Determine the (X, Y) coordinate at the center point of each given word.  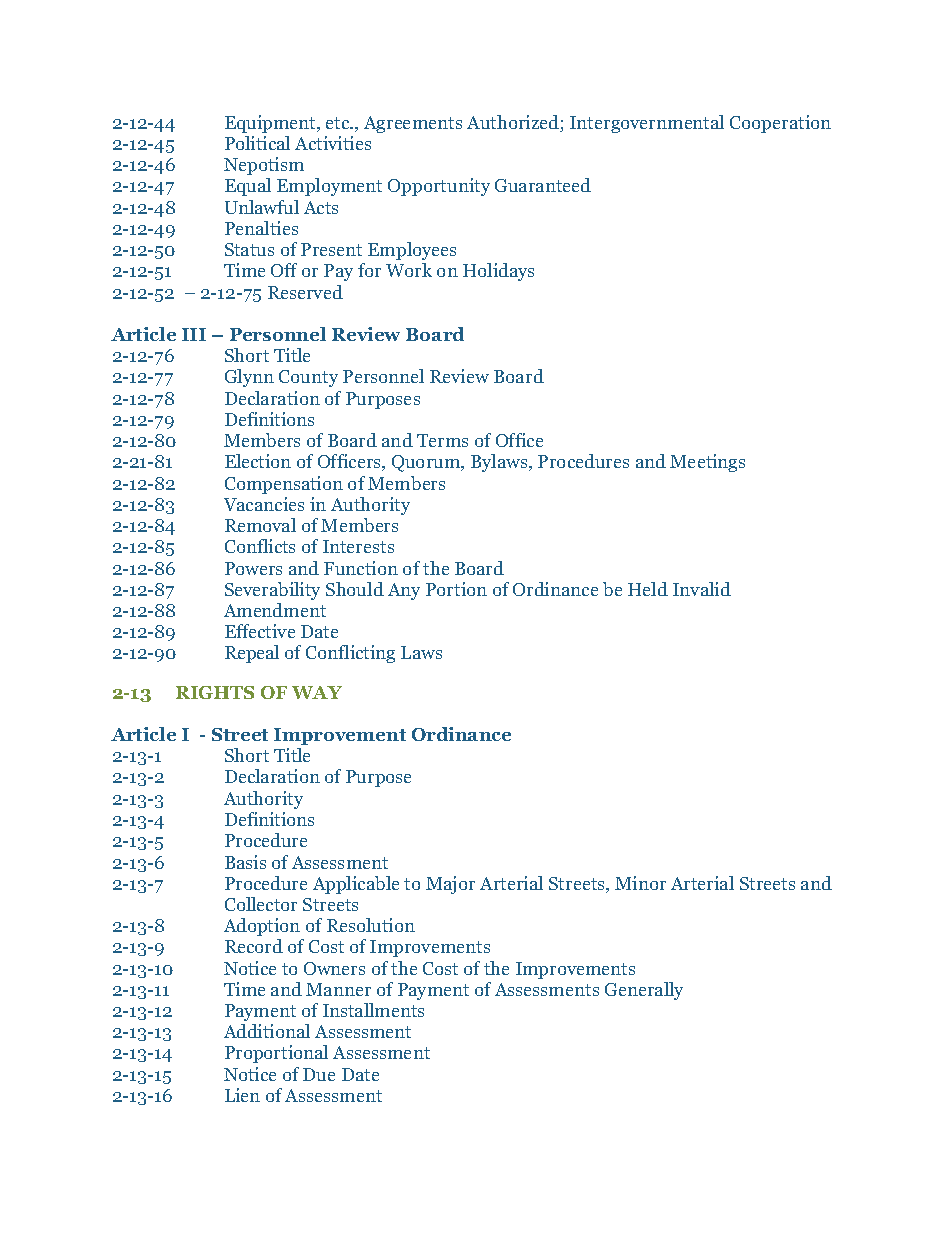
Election (258, 461)
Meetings (707, 463)
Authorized (514, 123)
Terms (442, 440)
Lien (242, 1095)
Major (450, 885)
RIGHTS (215, 692)
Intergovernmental (647, 124)
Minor (640, 883)
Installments (373, 1010)
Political (257, 143)
